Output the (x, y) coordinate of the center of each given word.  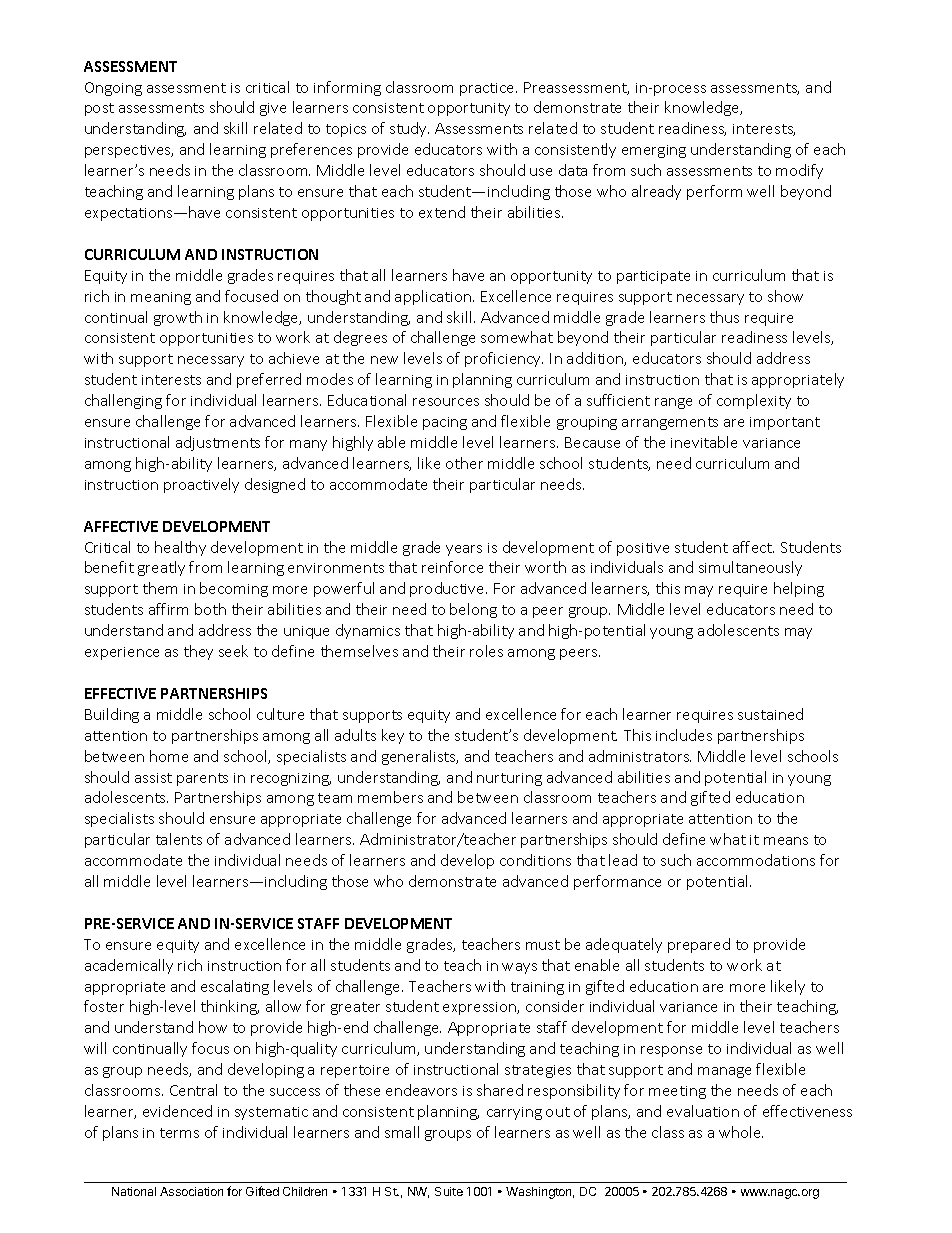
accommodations (756, 860)
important (785, 423)
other (464, 463)
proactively (201, 485)
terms (179, 1133)
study (409, 129)
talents (179, 839)
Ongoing (113, 89)
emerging (654, 151)
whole (741, 1132)
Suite (449, 1191)
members (390, 797)
